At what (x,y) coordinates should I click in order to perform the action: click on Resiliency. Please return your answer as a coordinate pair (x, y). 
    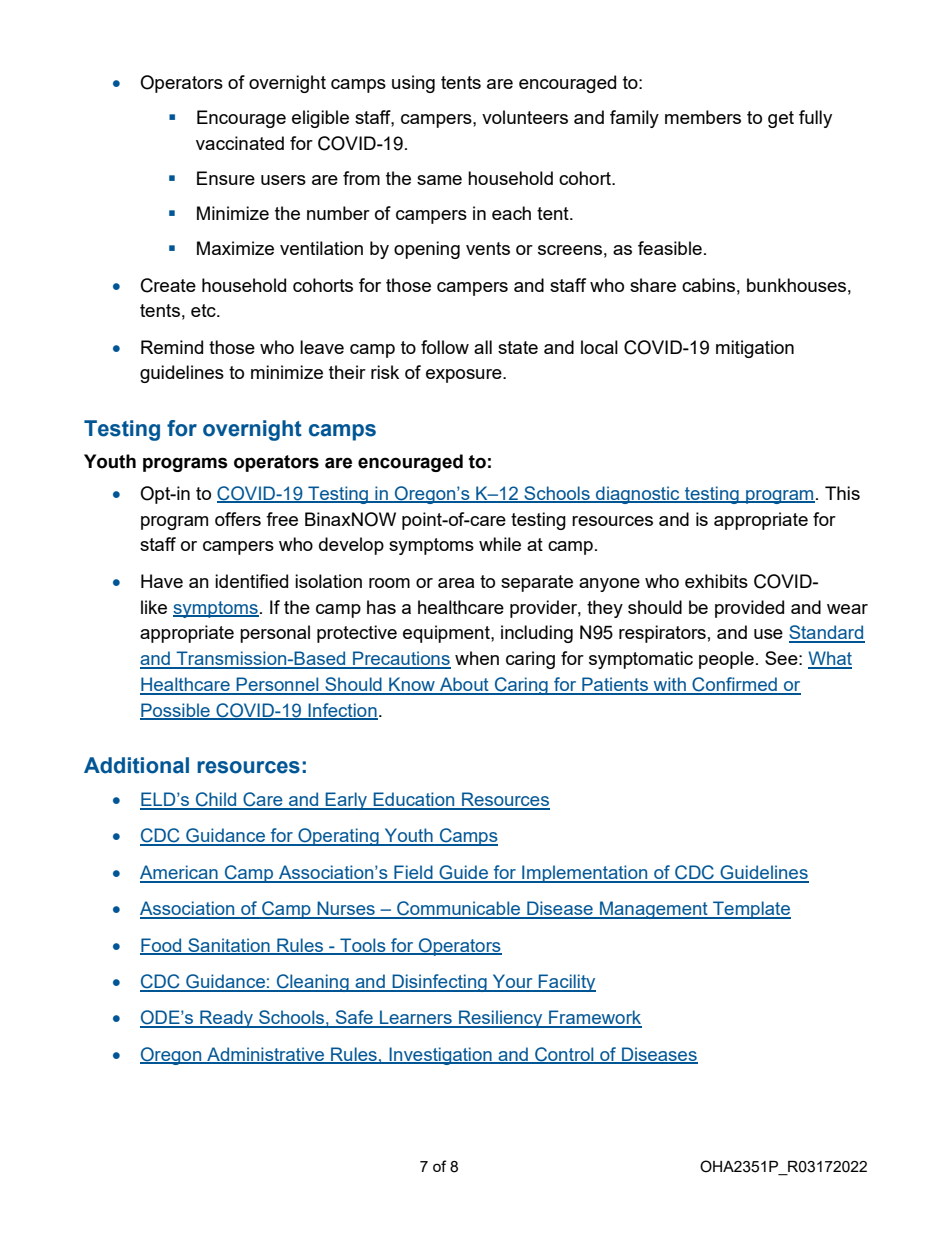
    Looking at the image, I should click on (501, 1019).
